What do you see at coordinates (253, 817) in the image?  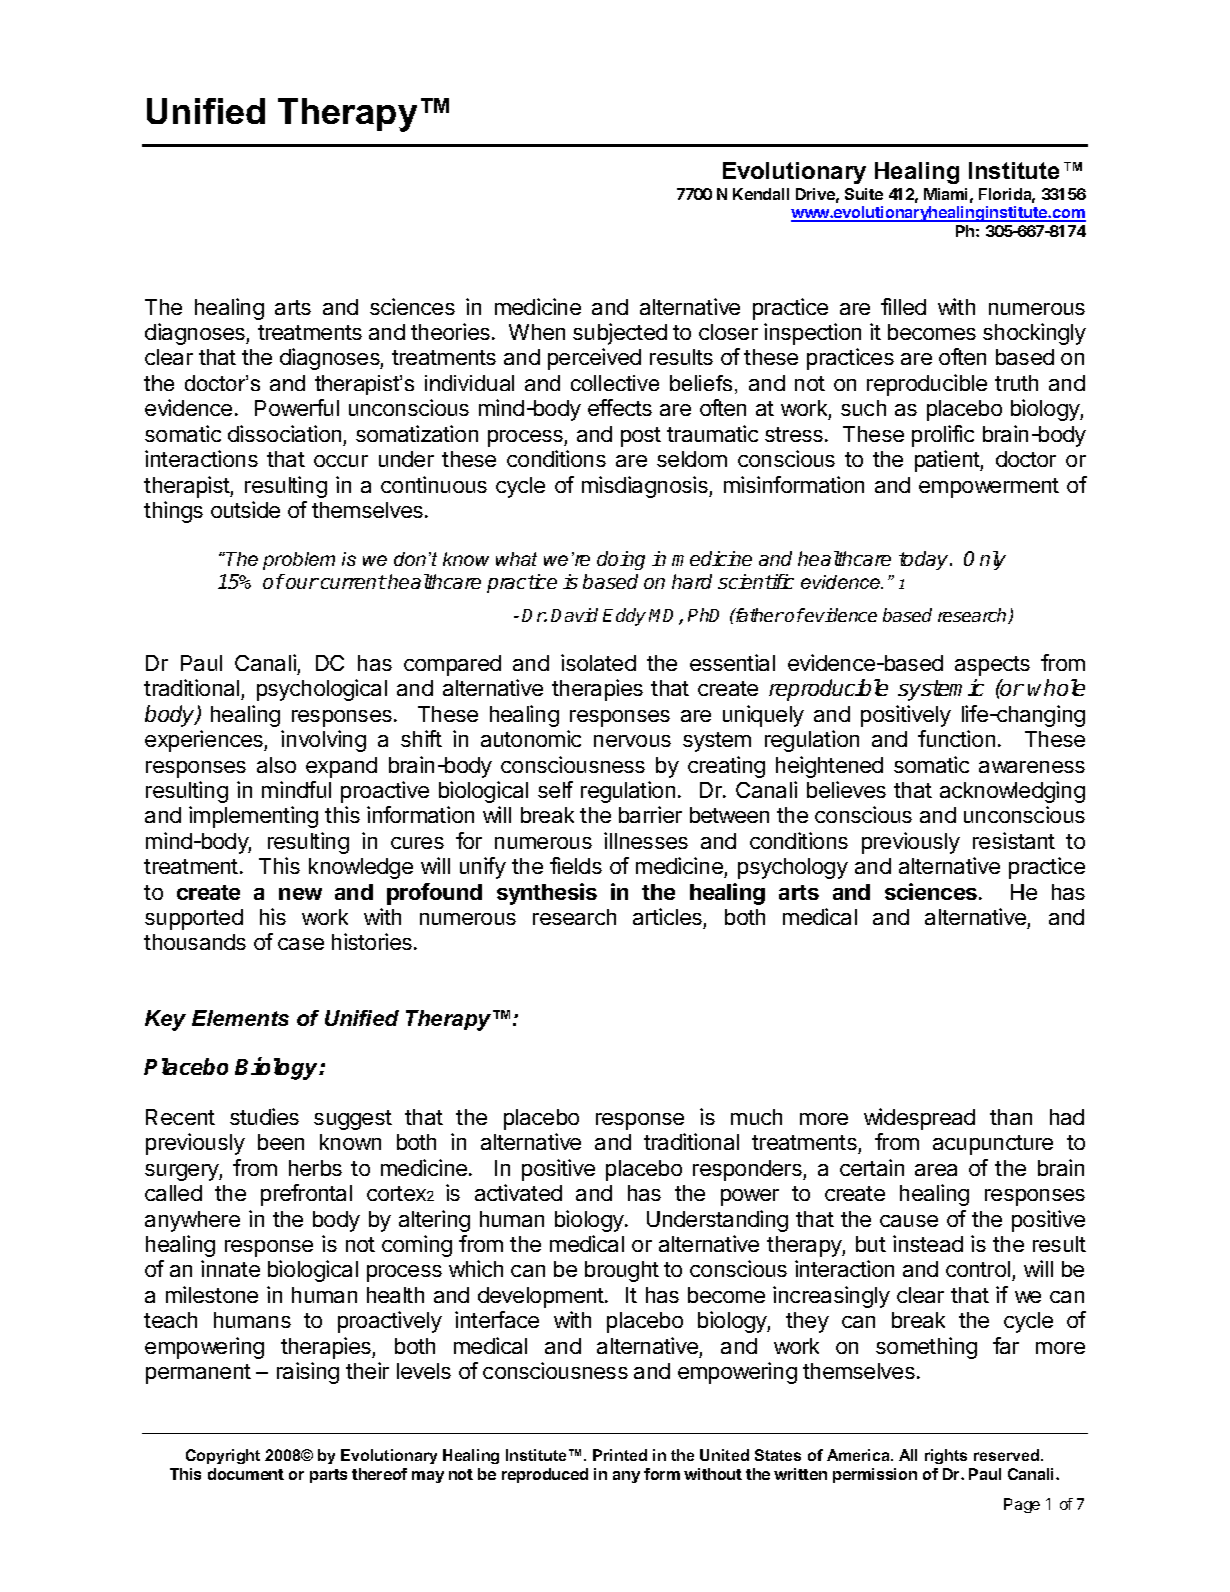 I see `implementing` at bounding box center [253, 817].
